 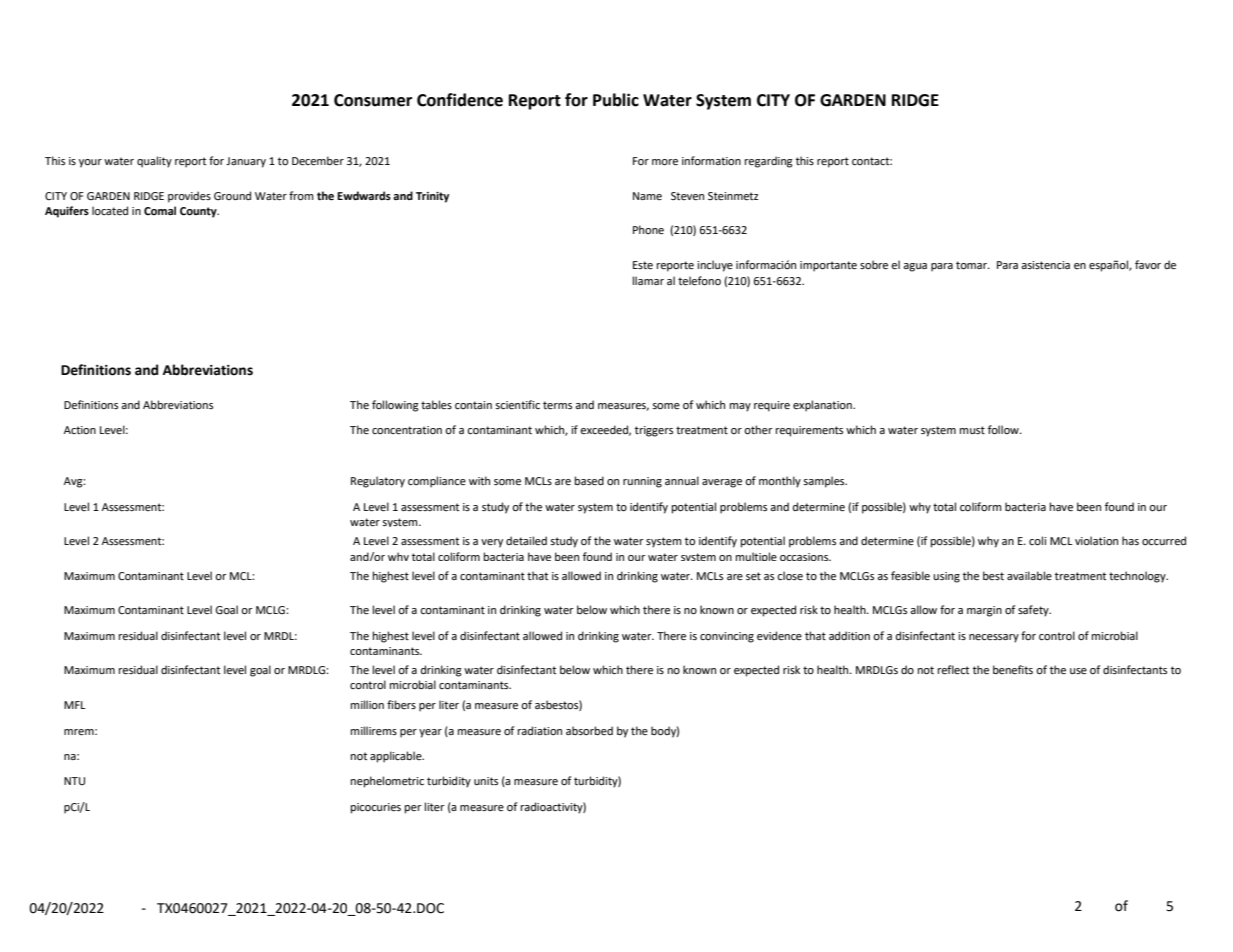 I want to click on Action, so click(x=80, y=430).
